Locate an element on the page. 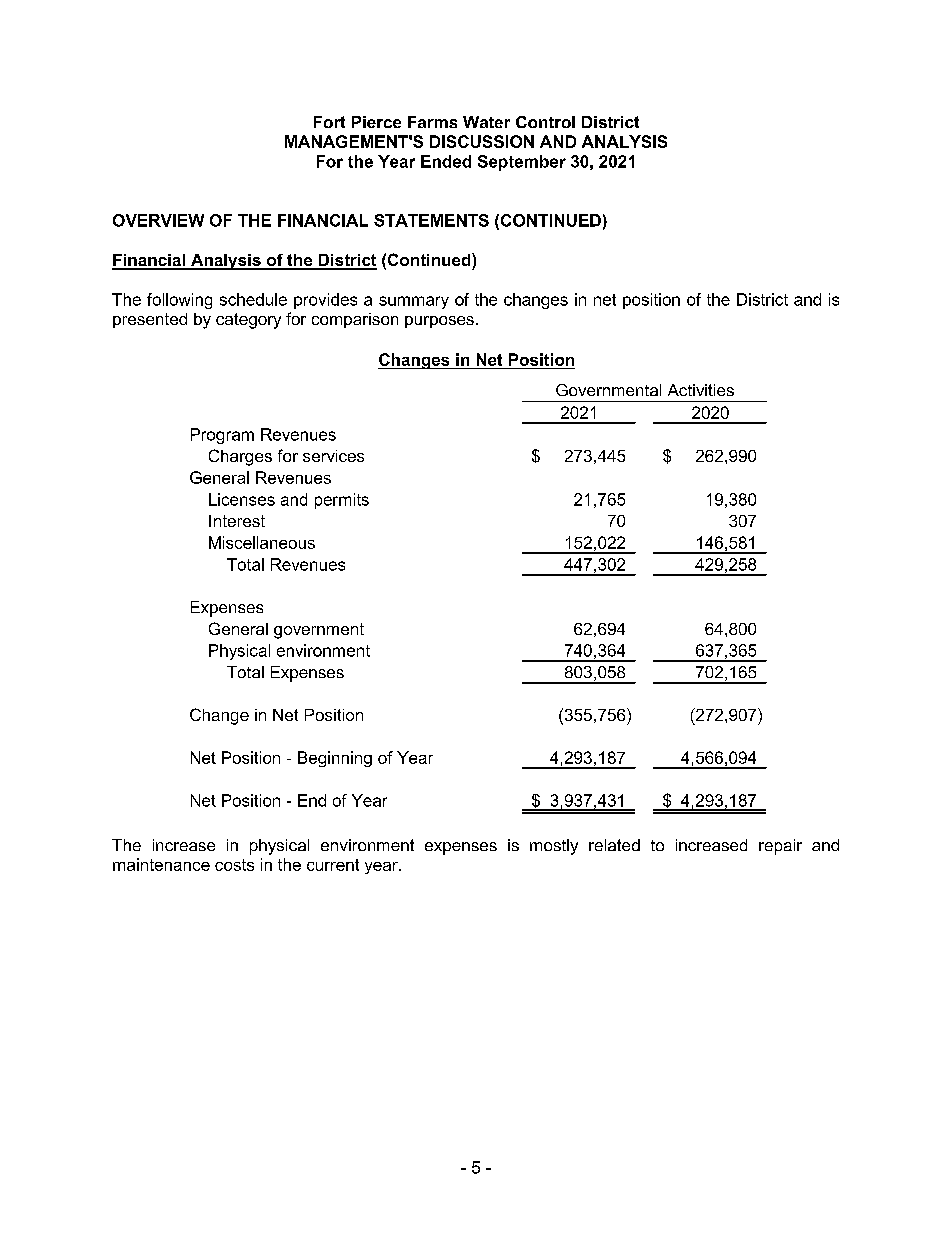  Activities is located at coordinates (701, 390).
